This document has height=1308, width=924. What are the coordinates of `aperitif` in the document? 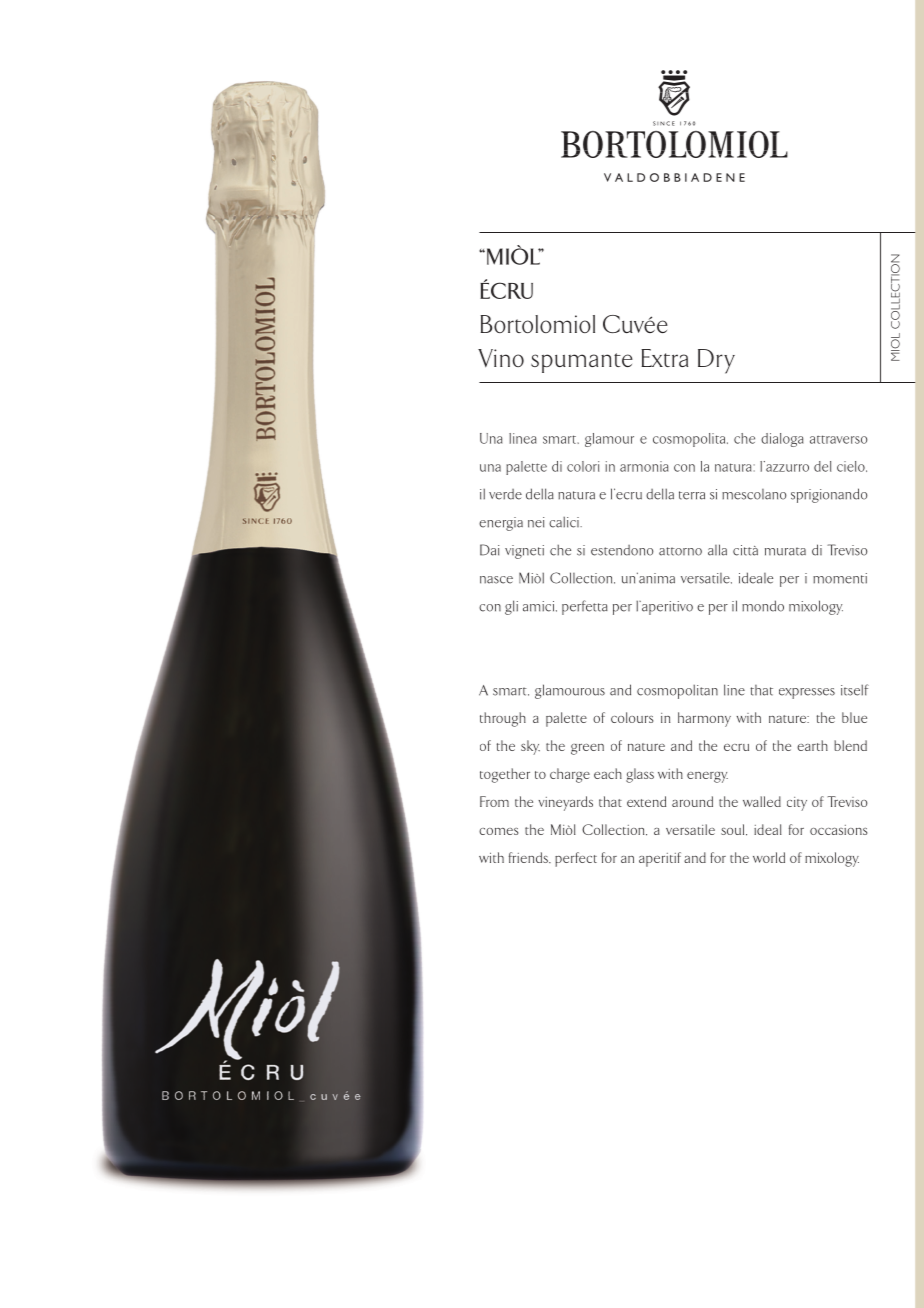 It's located at (660, 859).
